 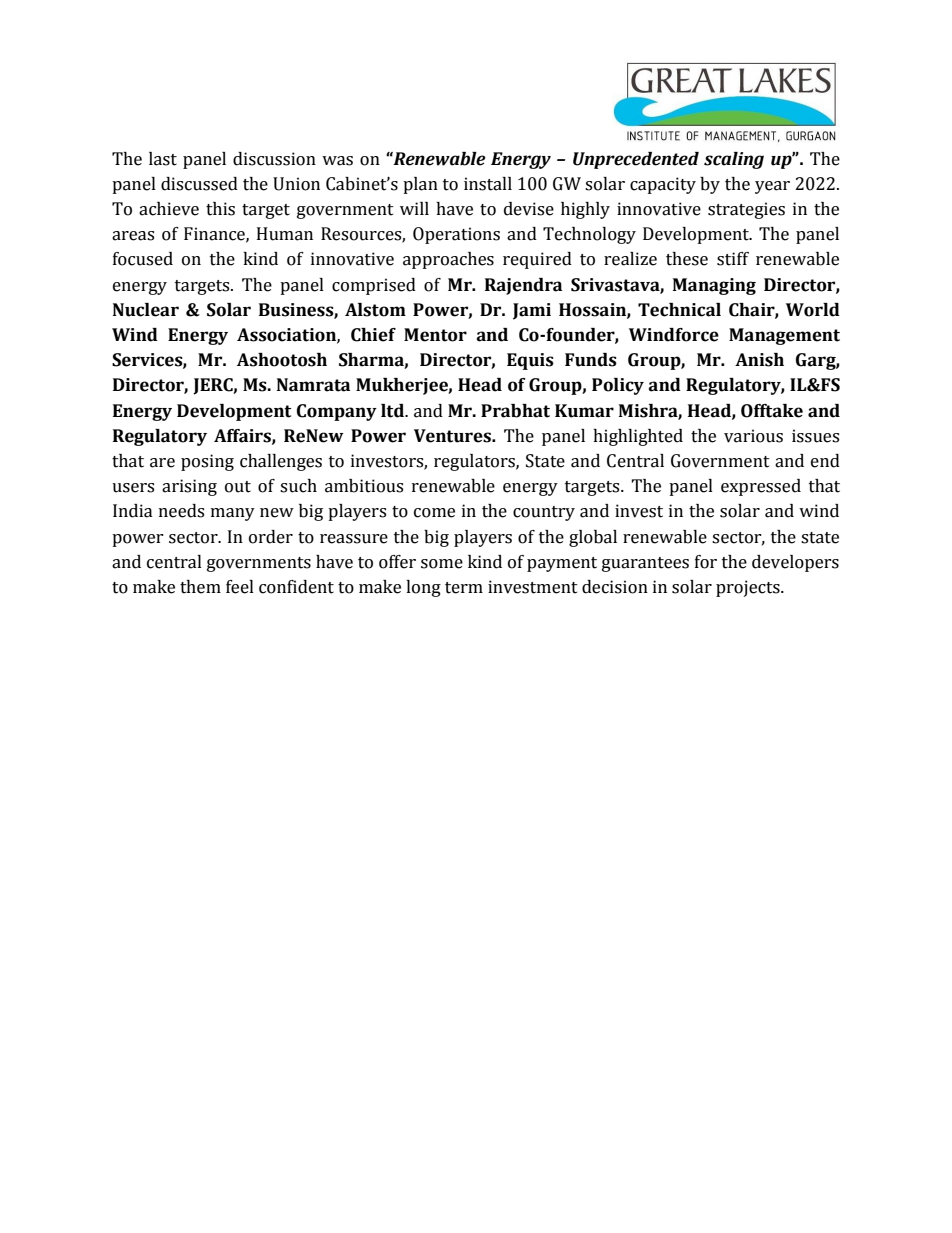 What do you see at coordinates (618, 386) in the image?
I see `Policy` at bounding box center [618, 386].
